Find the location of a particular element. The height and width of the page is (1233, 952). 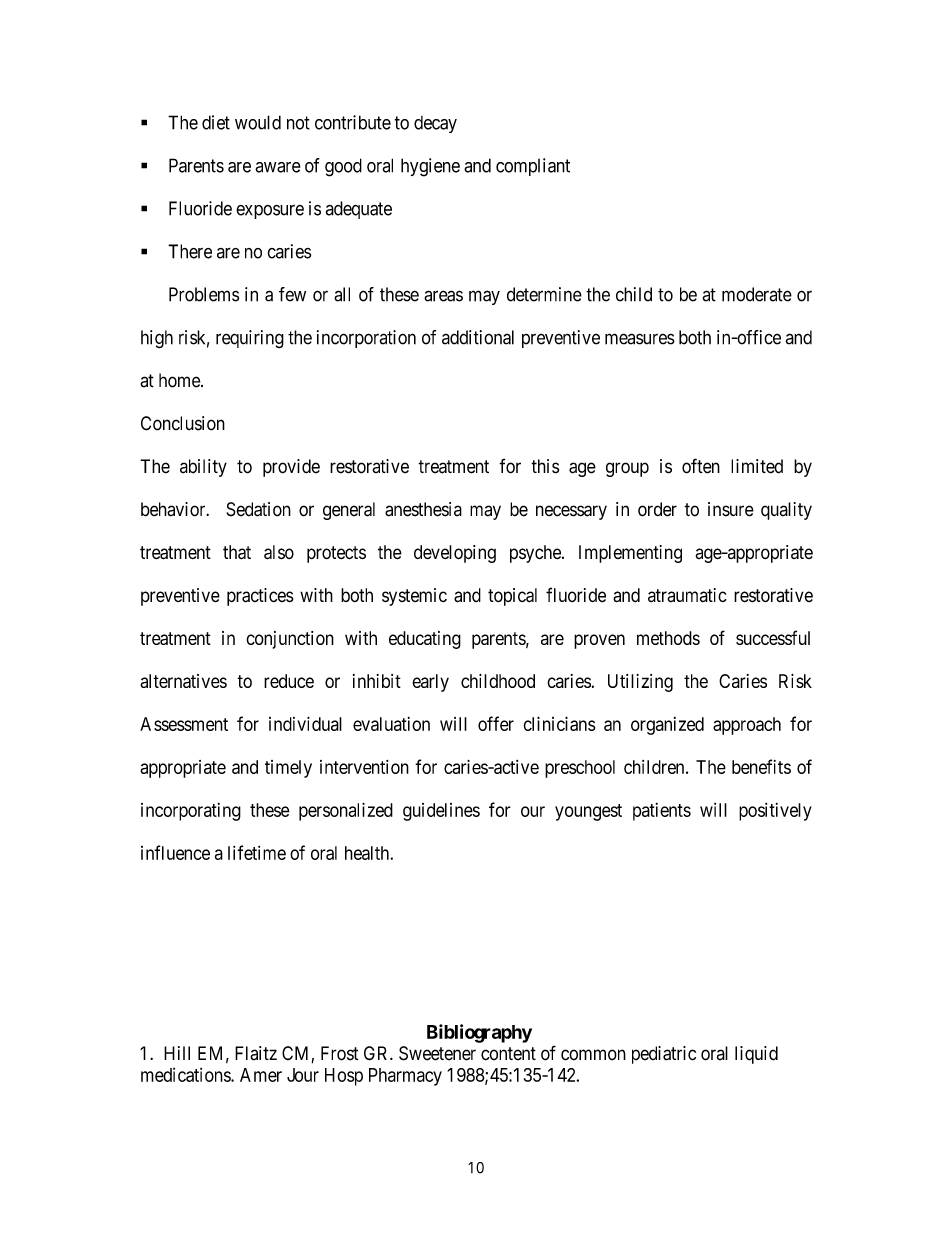

hygiene is located at coordinates (430, 167).
